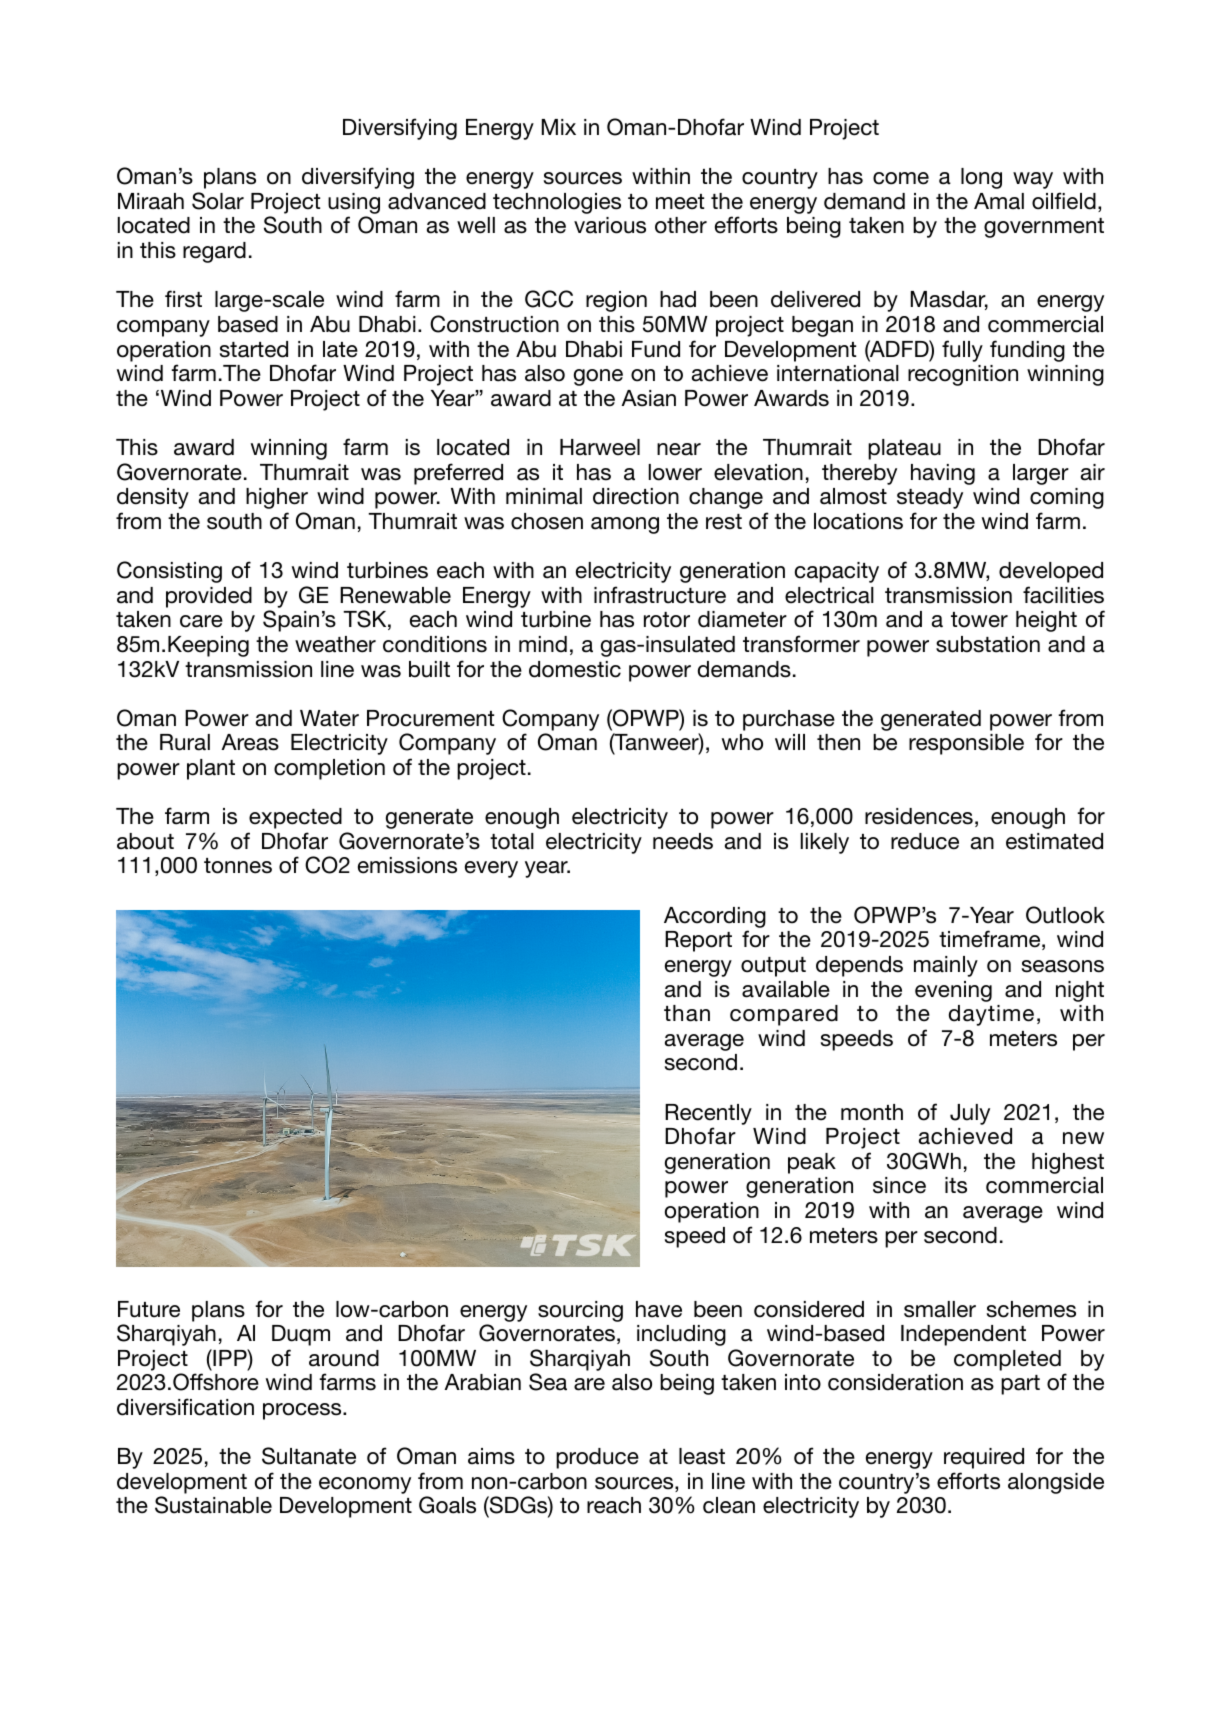 This screenshot has width=1221, height=1727. Describe the element at coordinates (277, 498) in the screenshot. I see `higher` at that location.
